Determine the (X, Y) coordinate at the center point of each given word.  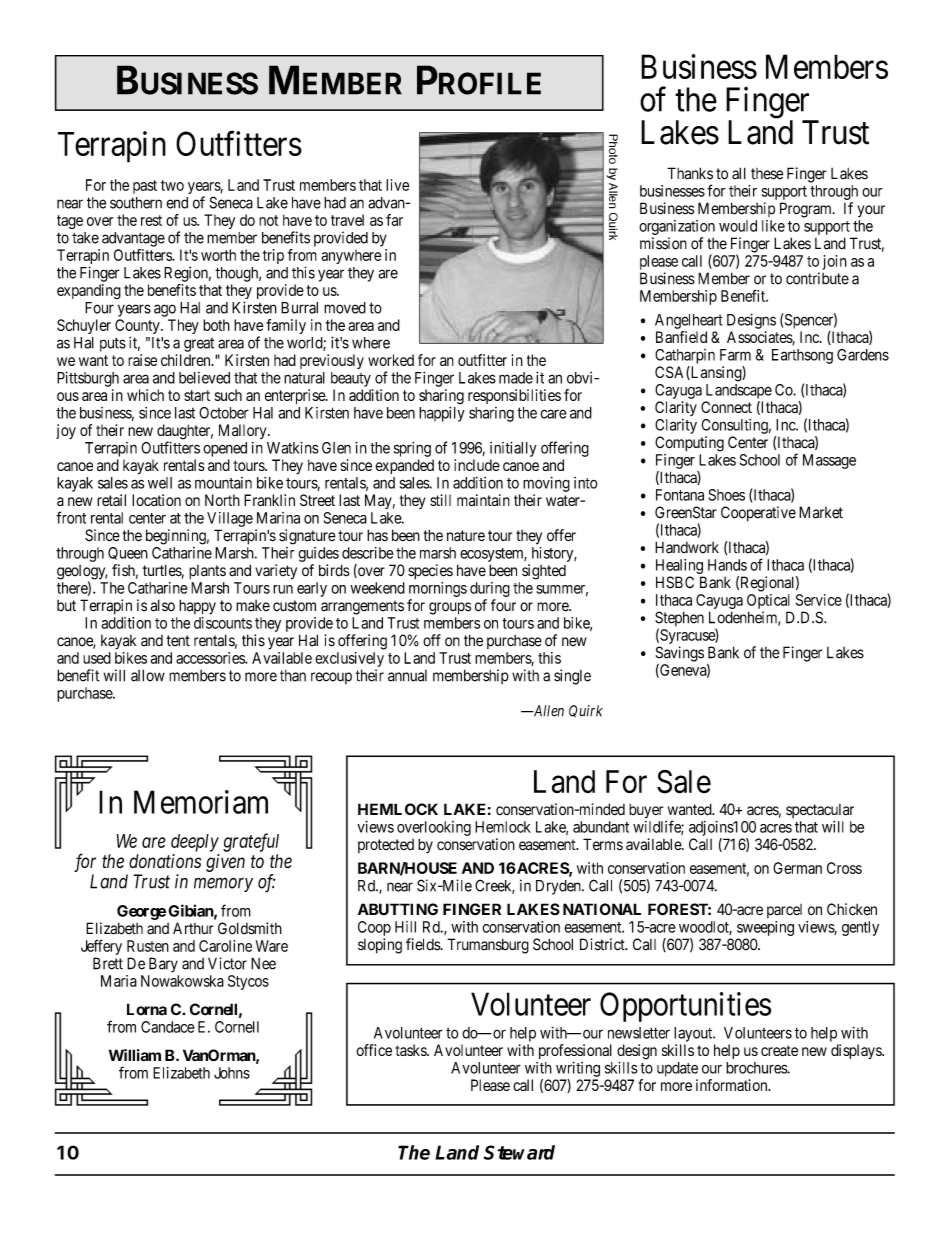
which (145, 395)
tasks (411, 1050)
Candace (167, 1027)
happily (442, 414)
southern (136, 203)
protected (386, 846)
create (779, 1050)
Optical (768, 601)
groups (450, 608)
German (797, 868)
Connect (726, 407)
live (397, 185)
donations (165, 861)
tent (178, 641)
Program (807, 210)
